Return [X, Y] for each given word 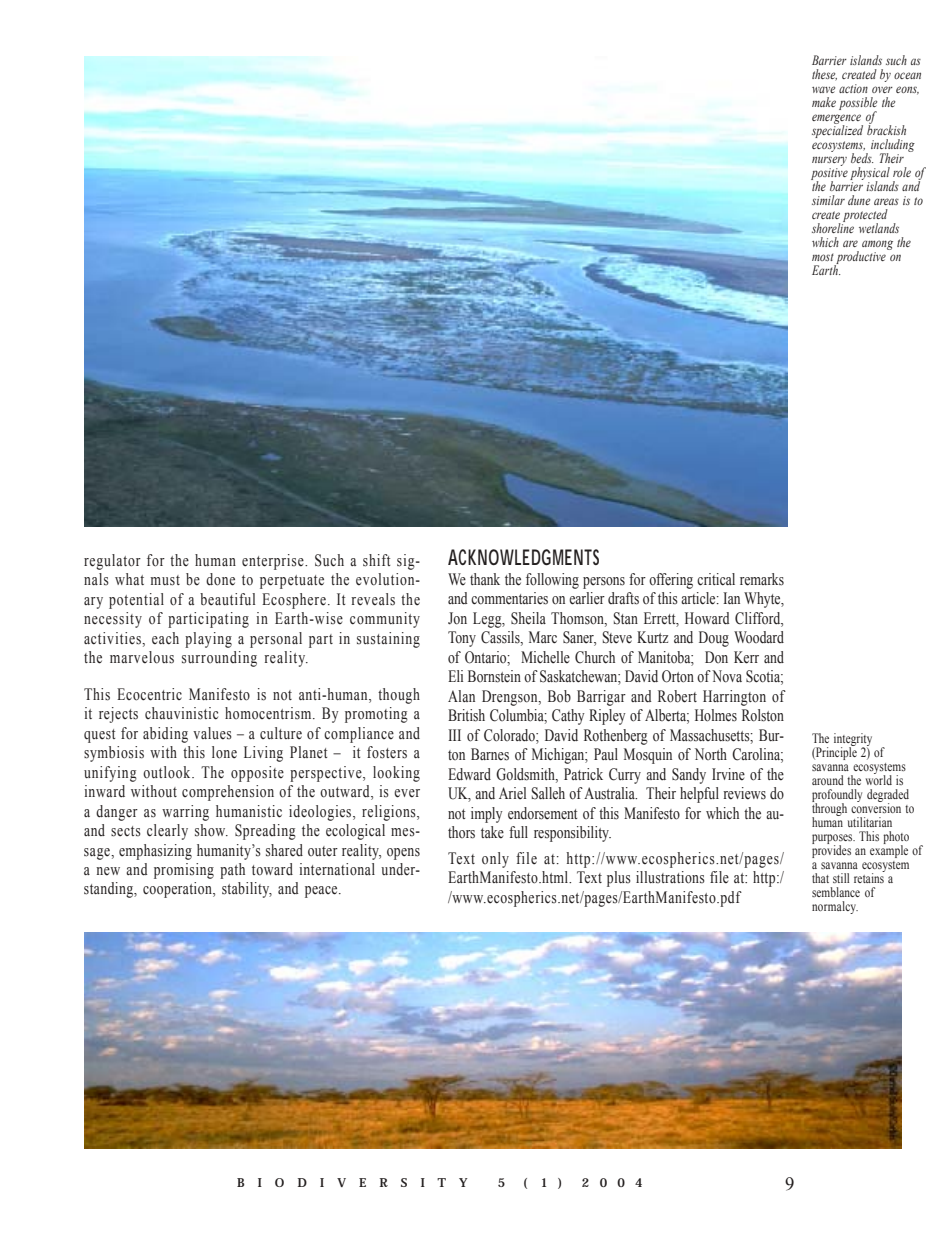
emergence [837, 120]
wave [823, 89]
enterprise [274, 562]
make [824, 102]
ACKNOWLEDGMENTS [523, 557]
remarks [762, 579]
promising [184, 871]
